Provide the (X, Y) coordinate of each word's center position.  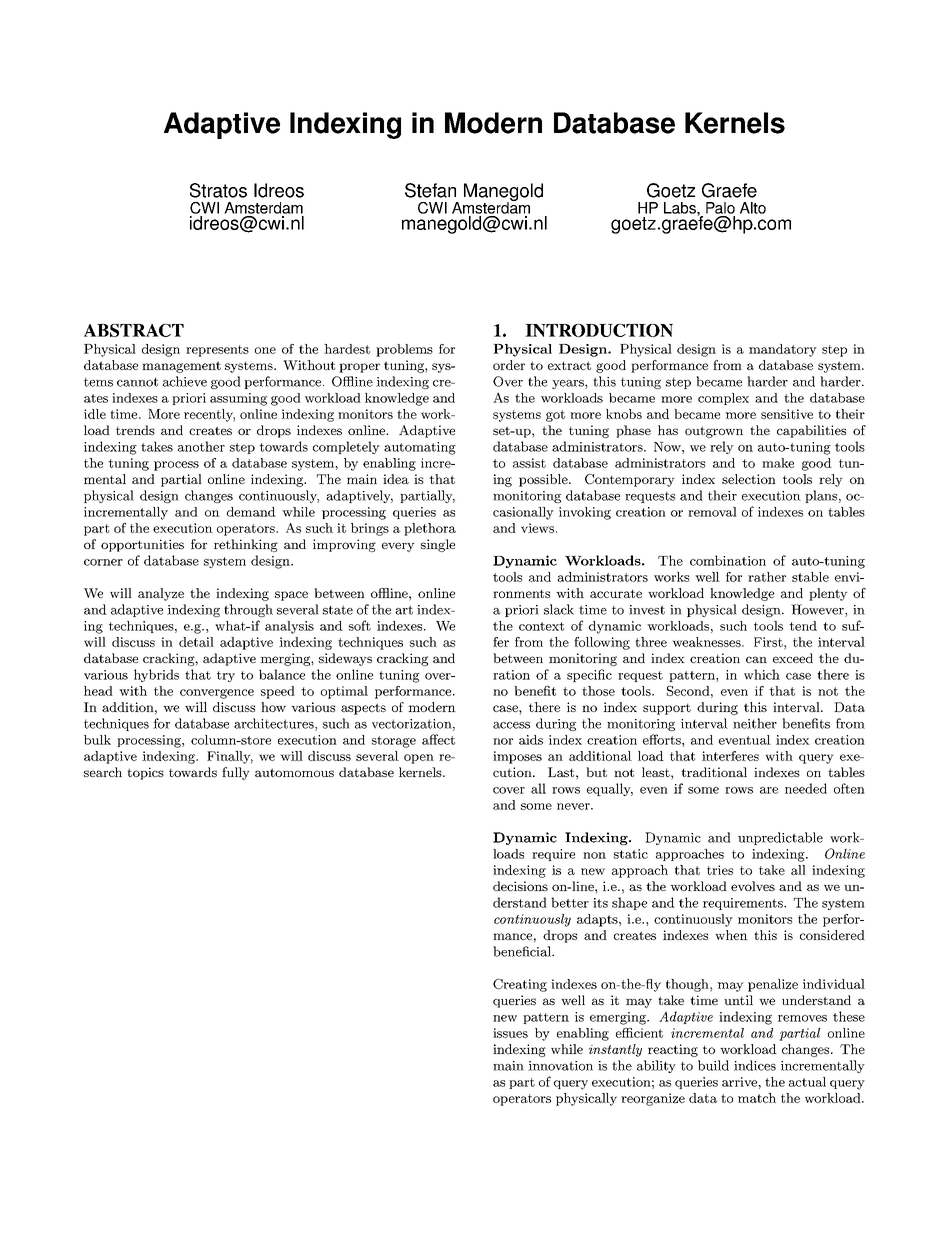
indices (755, 1065)
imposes (517, 757)
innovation (560, 1066)
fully (236, 773)
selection (749, 479)
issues (510, 1033)
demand (251, 512)
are (769, 790)
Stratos (218, 190)
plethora (430, 529)
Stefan (430, 190)
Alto (753, 208)
